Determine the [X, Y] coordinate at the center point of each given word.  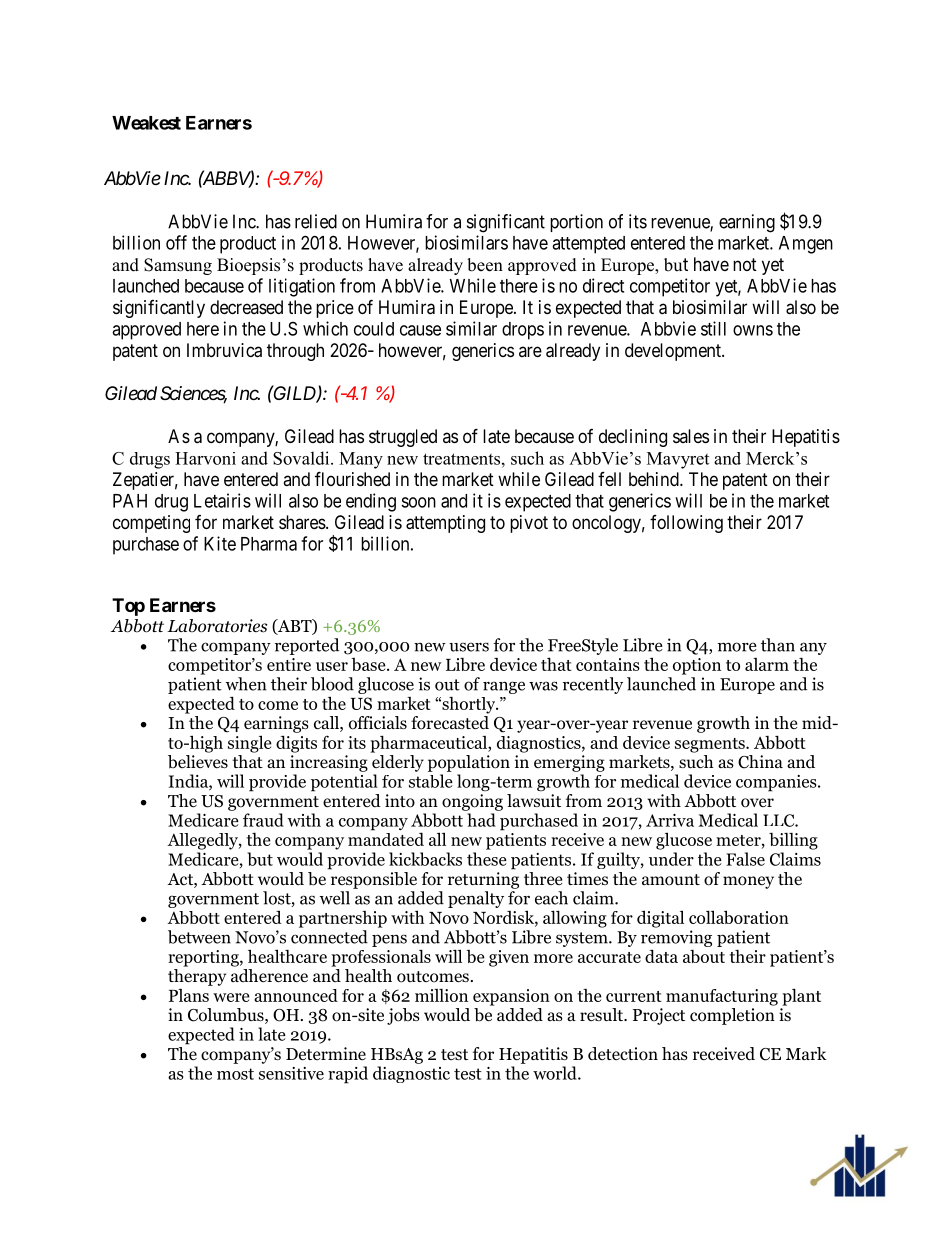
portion [576, 223]
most [235, 1074]
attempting [445, 524]
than [778, 645]
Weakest [146, 123]
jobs [403, 1016]
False [745, 859]
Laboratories [217, 626]
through [295, 352]
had [481, 820]
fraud [263, 820]
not [745, 264]
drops [523, 331]
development [674, 352]
